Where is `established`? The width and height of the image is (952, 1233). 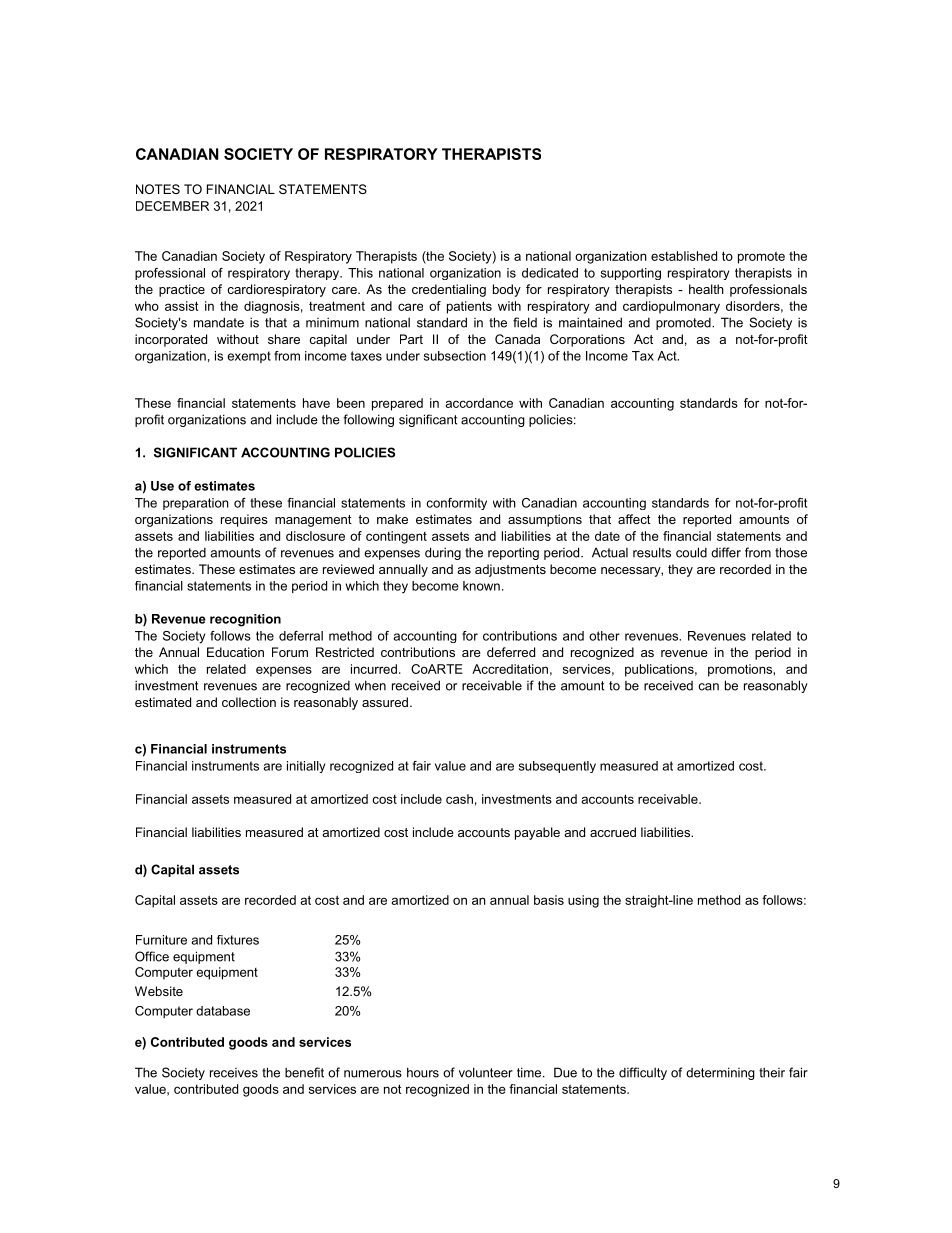 established is located at coordinates (684, 256).
